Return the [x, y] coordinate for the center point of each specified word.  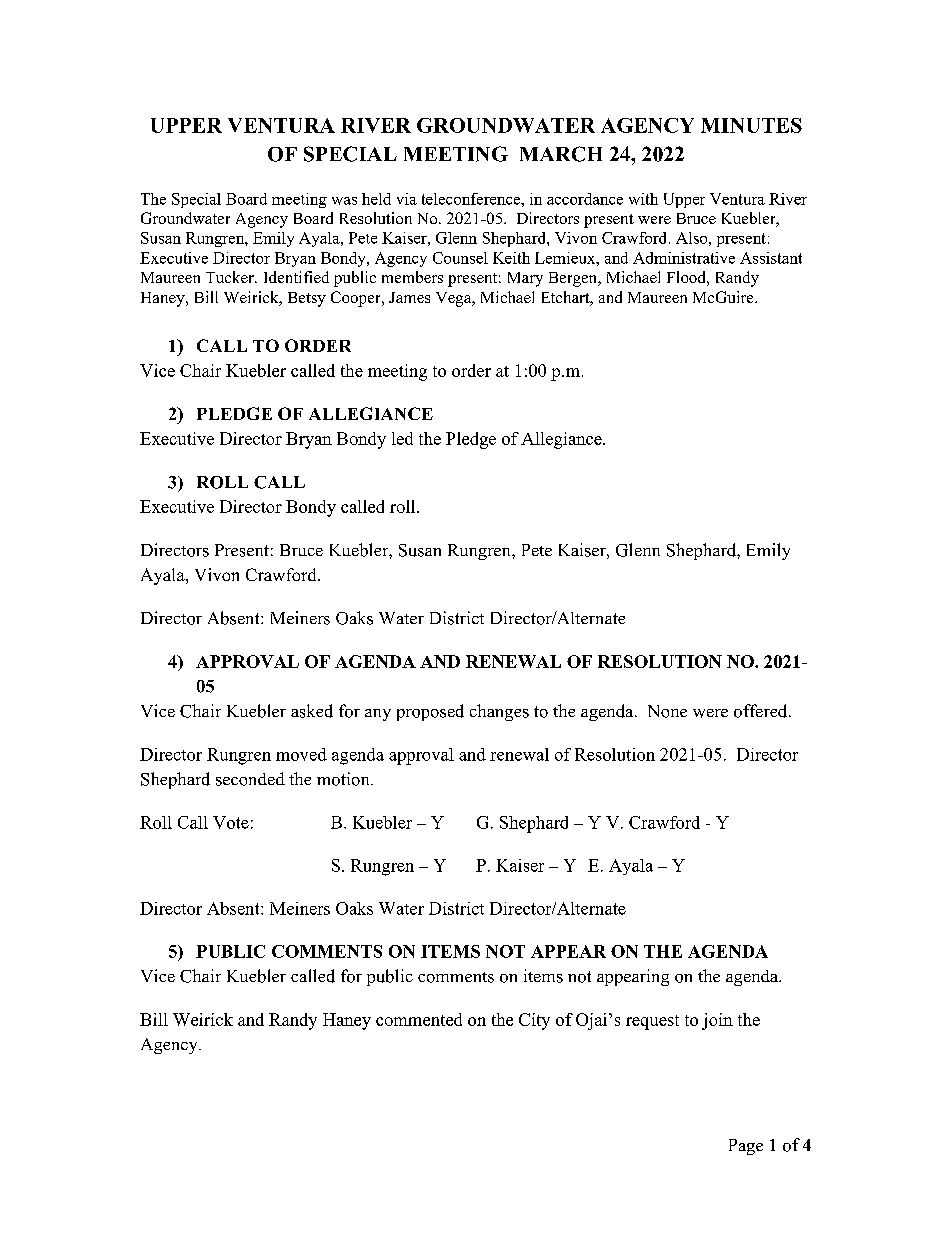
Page [746, 1147]
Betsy [307, 299]
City [534, 1021]
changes [499, 712]
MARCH [561, 154]
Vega [455, 299]
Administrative [684, 258]
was [344, 201]
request [652, 1022]
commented [419, 1019]
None [667, 711]
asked [312, 711]
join [717, 1021]
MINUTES [751, 125]
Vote [231, 822]
